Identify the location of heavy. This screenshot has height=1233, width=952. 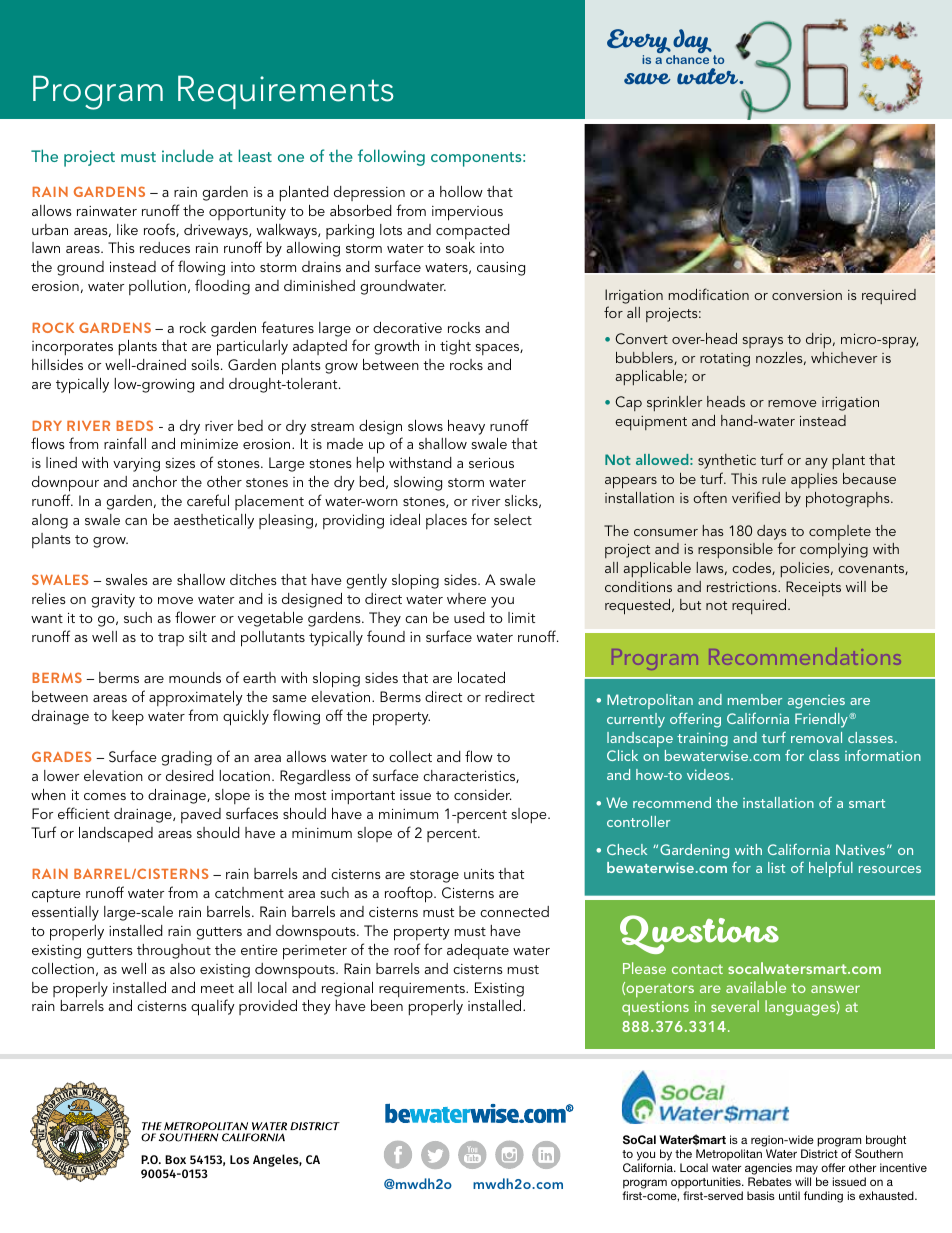
(466, 427).
